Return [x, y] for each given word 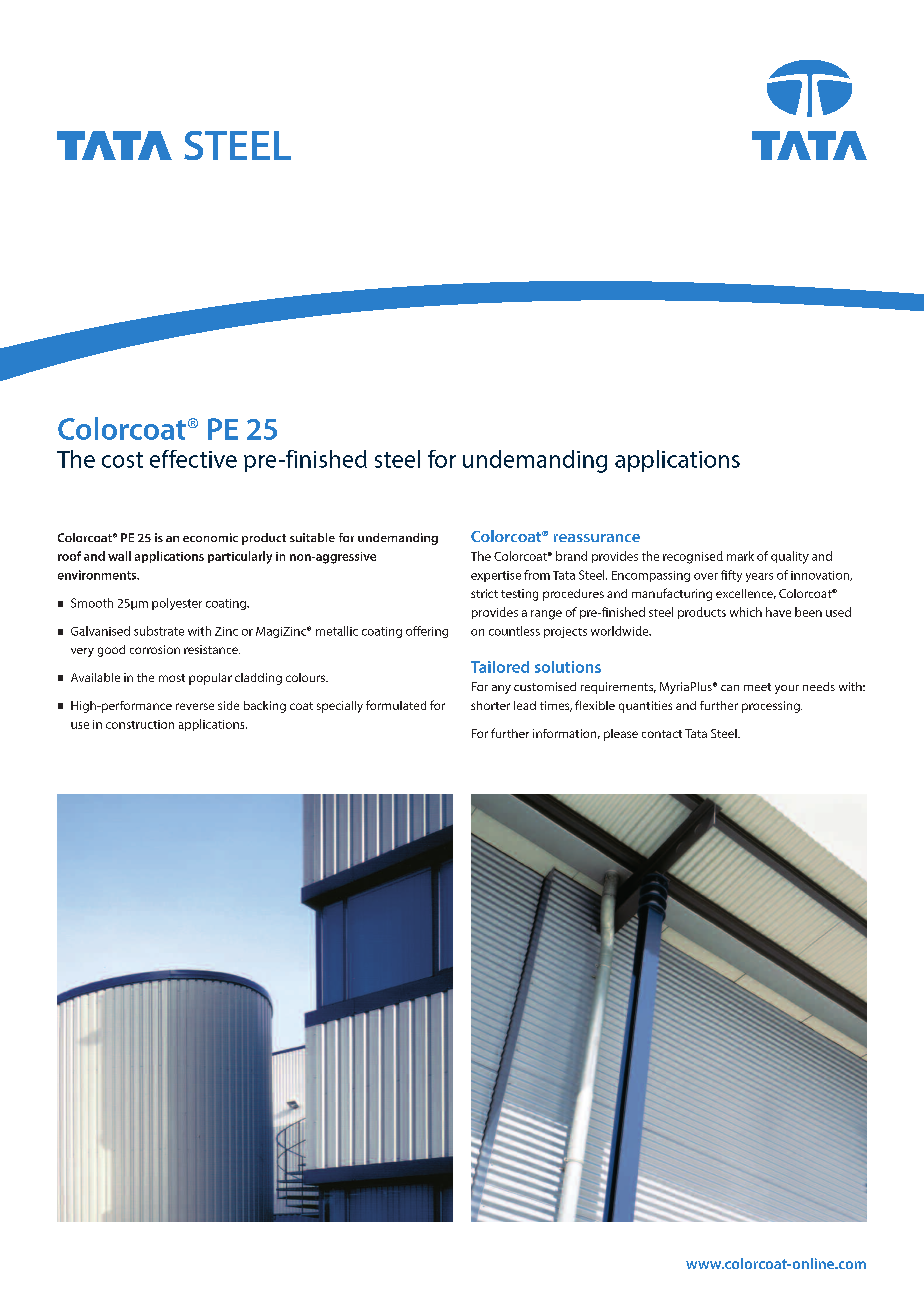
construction [140, 724]
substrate [159, 631]
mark [740, 556]
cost [122, 460]
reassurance [597, 538]
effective [193, 459]
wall [119, 556]
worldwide [621, 631]
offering [427, 632]
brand [571, 556]
